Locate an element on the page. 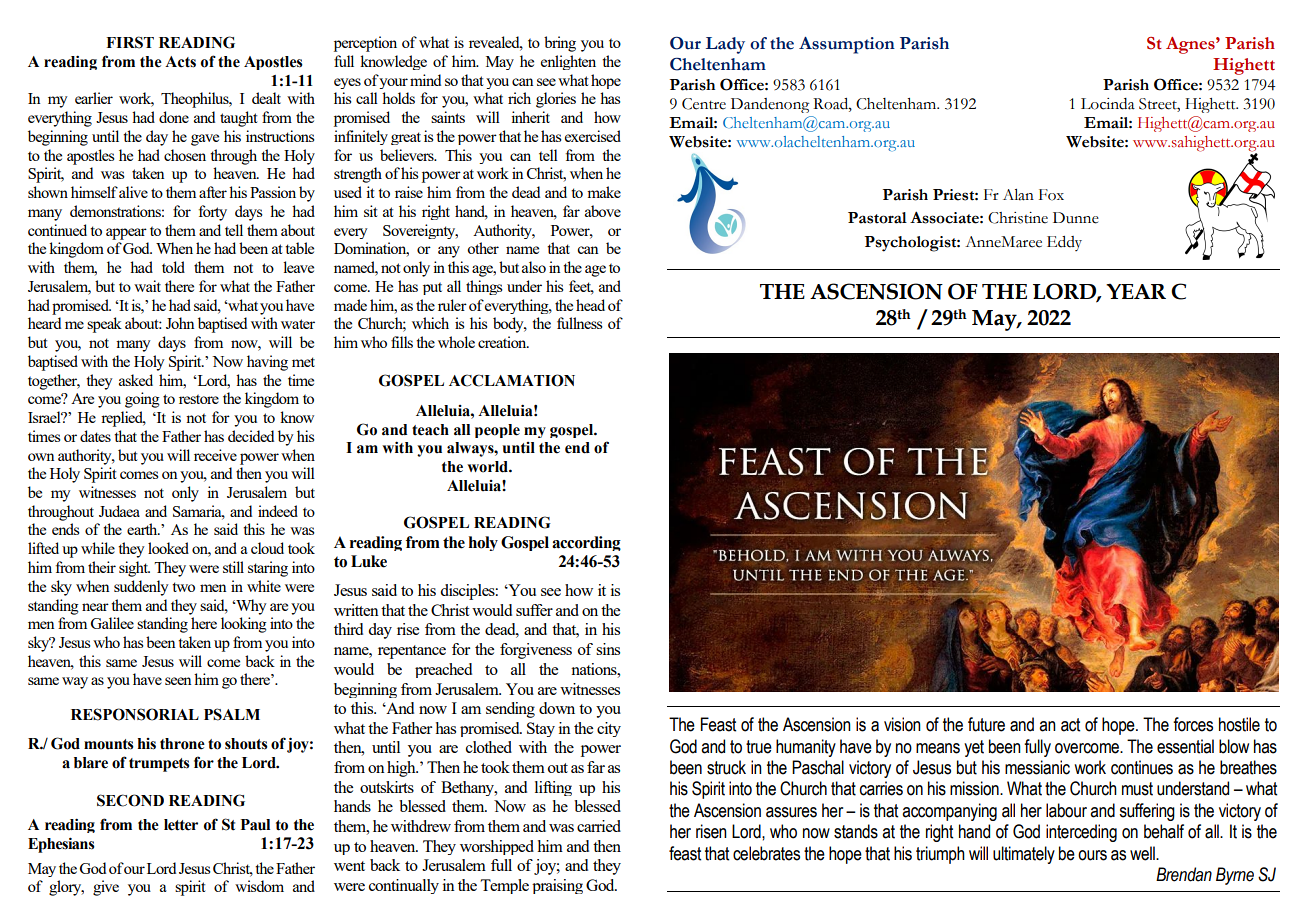 The image size is (1308, 924). world is located at coordinates (488, 467).
